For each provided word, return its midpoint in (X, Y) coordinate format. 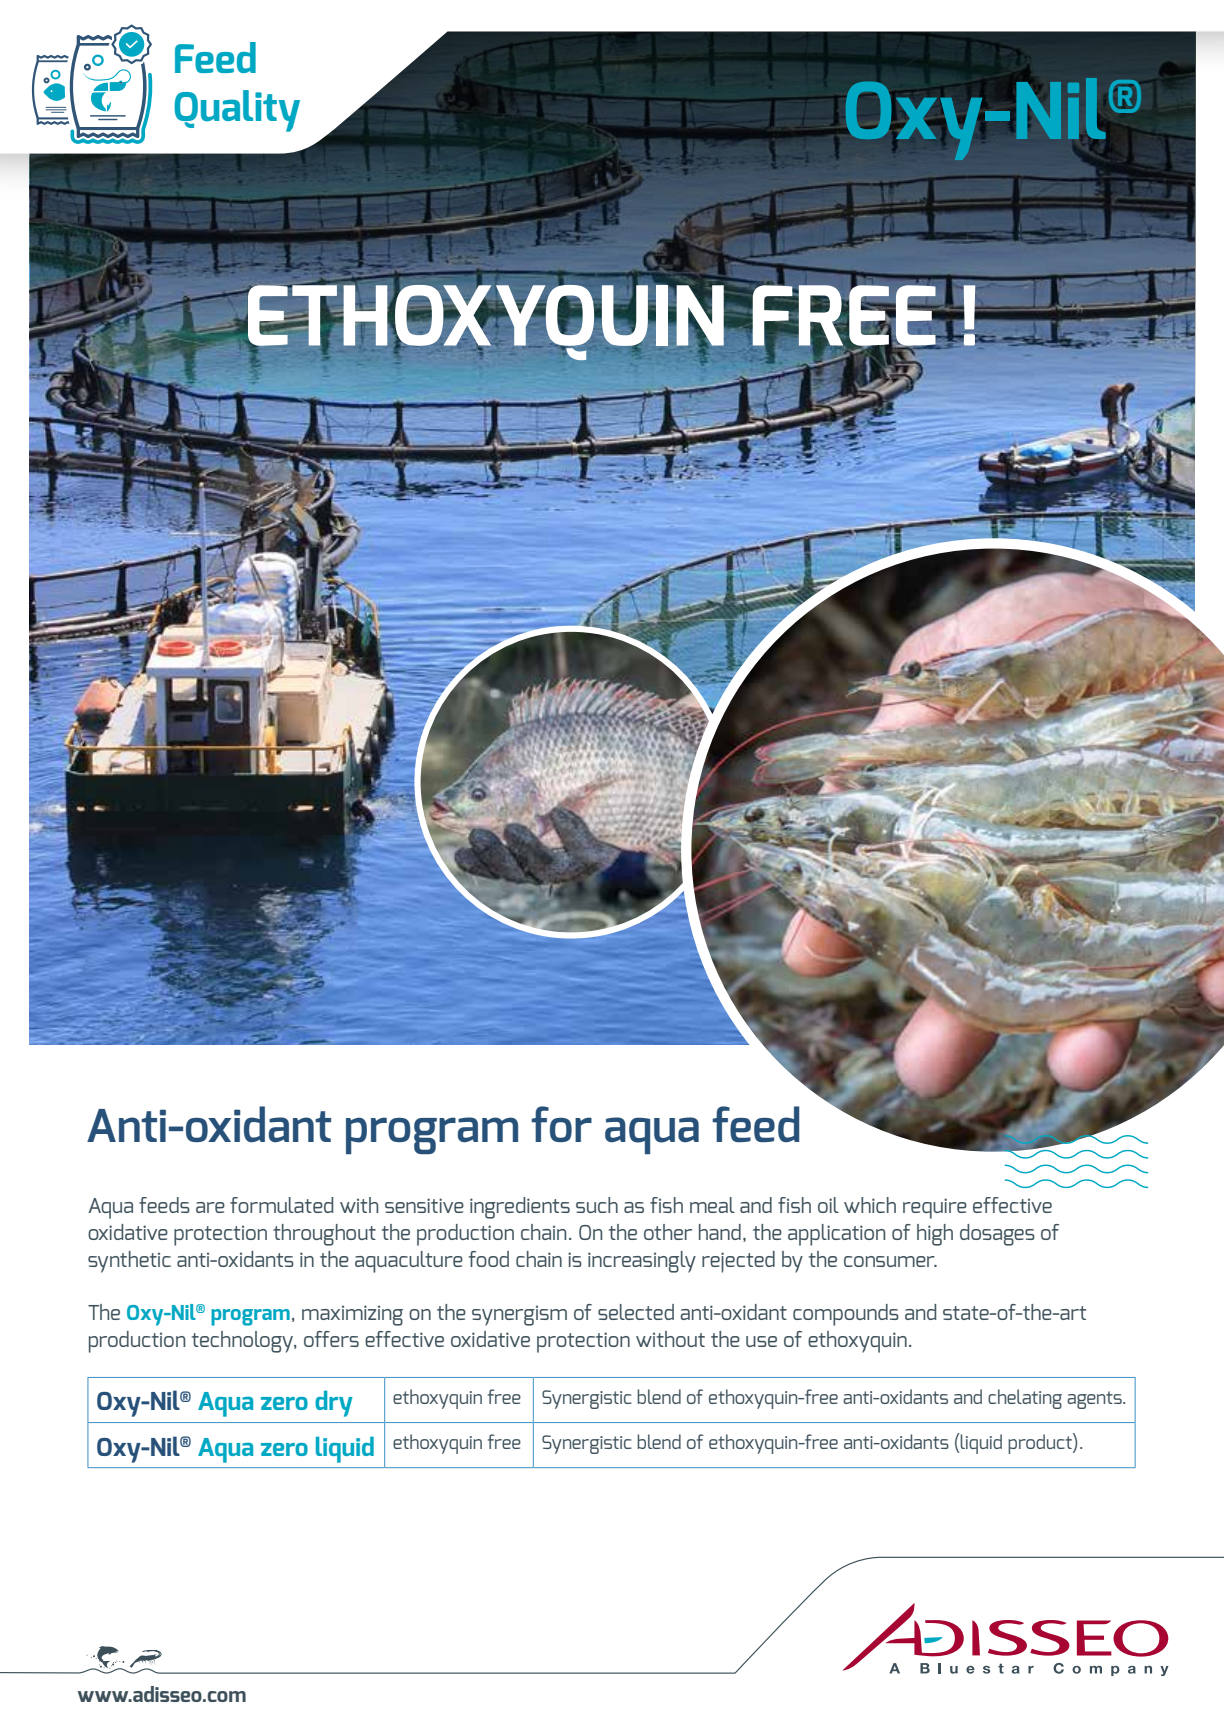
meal (712, 1205)
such (597, 1205)
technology (244, 1342)
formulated (281, 1205)
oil (828, 1205)
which (870, 1205)
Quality (237, 111)
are (210, 1207)
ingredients (520, 1208)
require (935, 1208)
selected (636, 1312)
